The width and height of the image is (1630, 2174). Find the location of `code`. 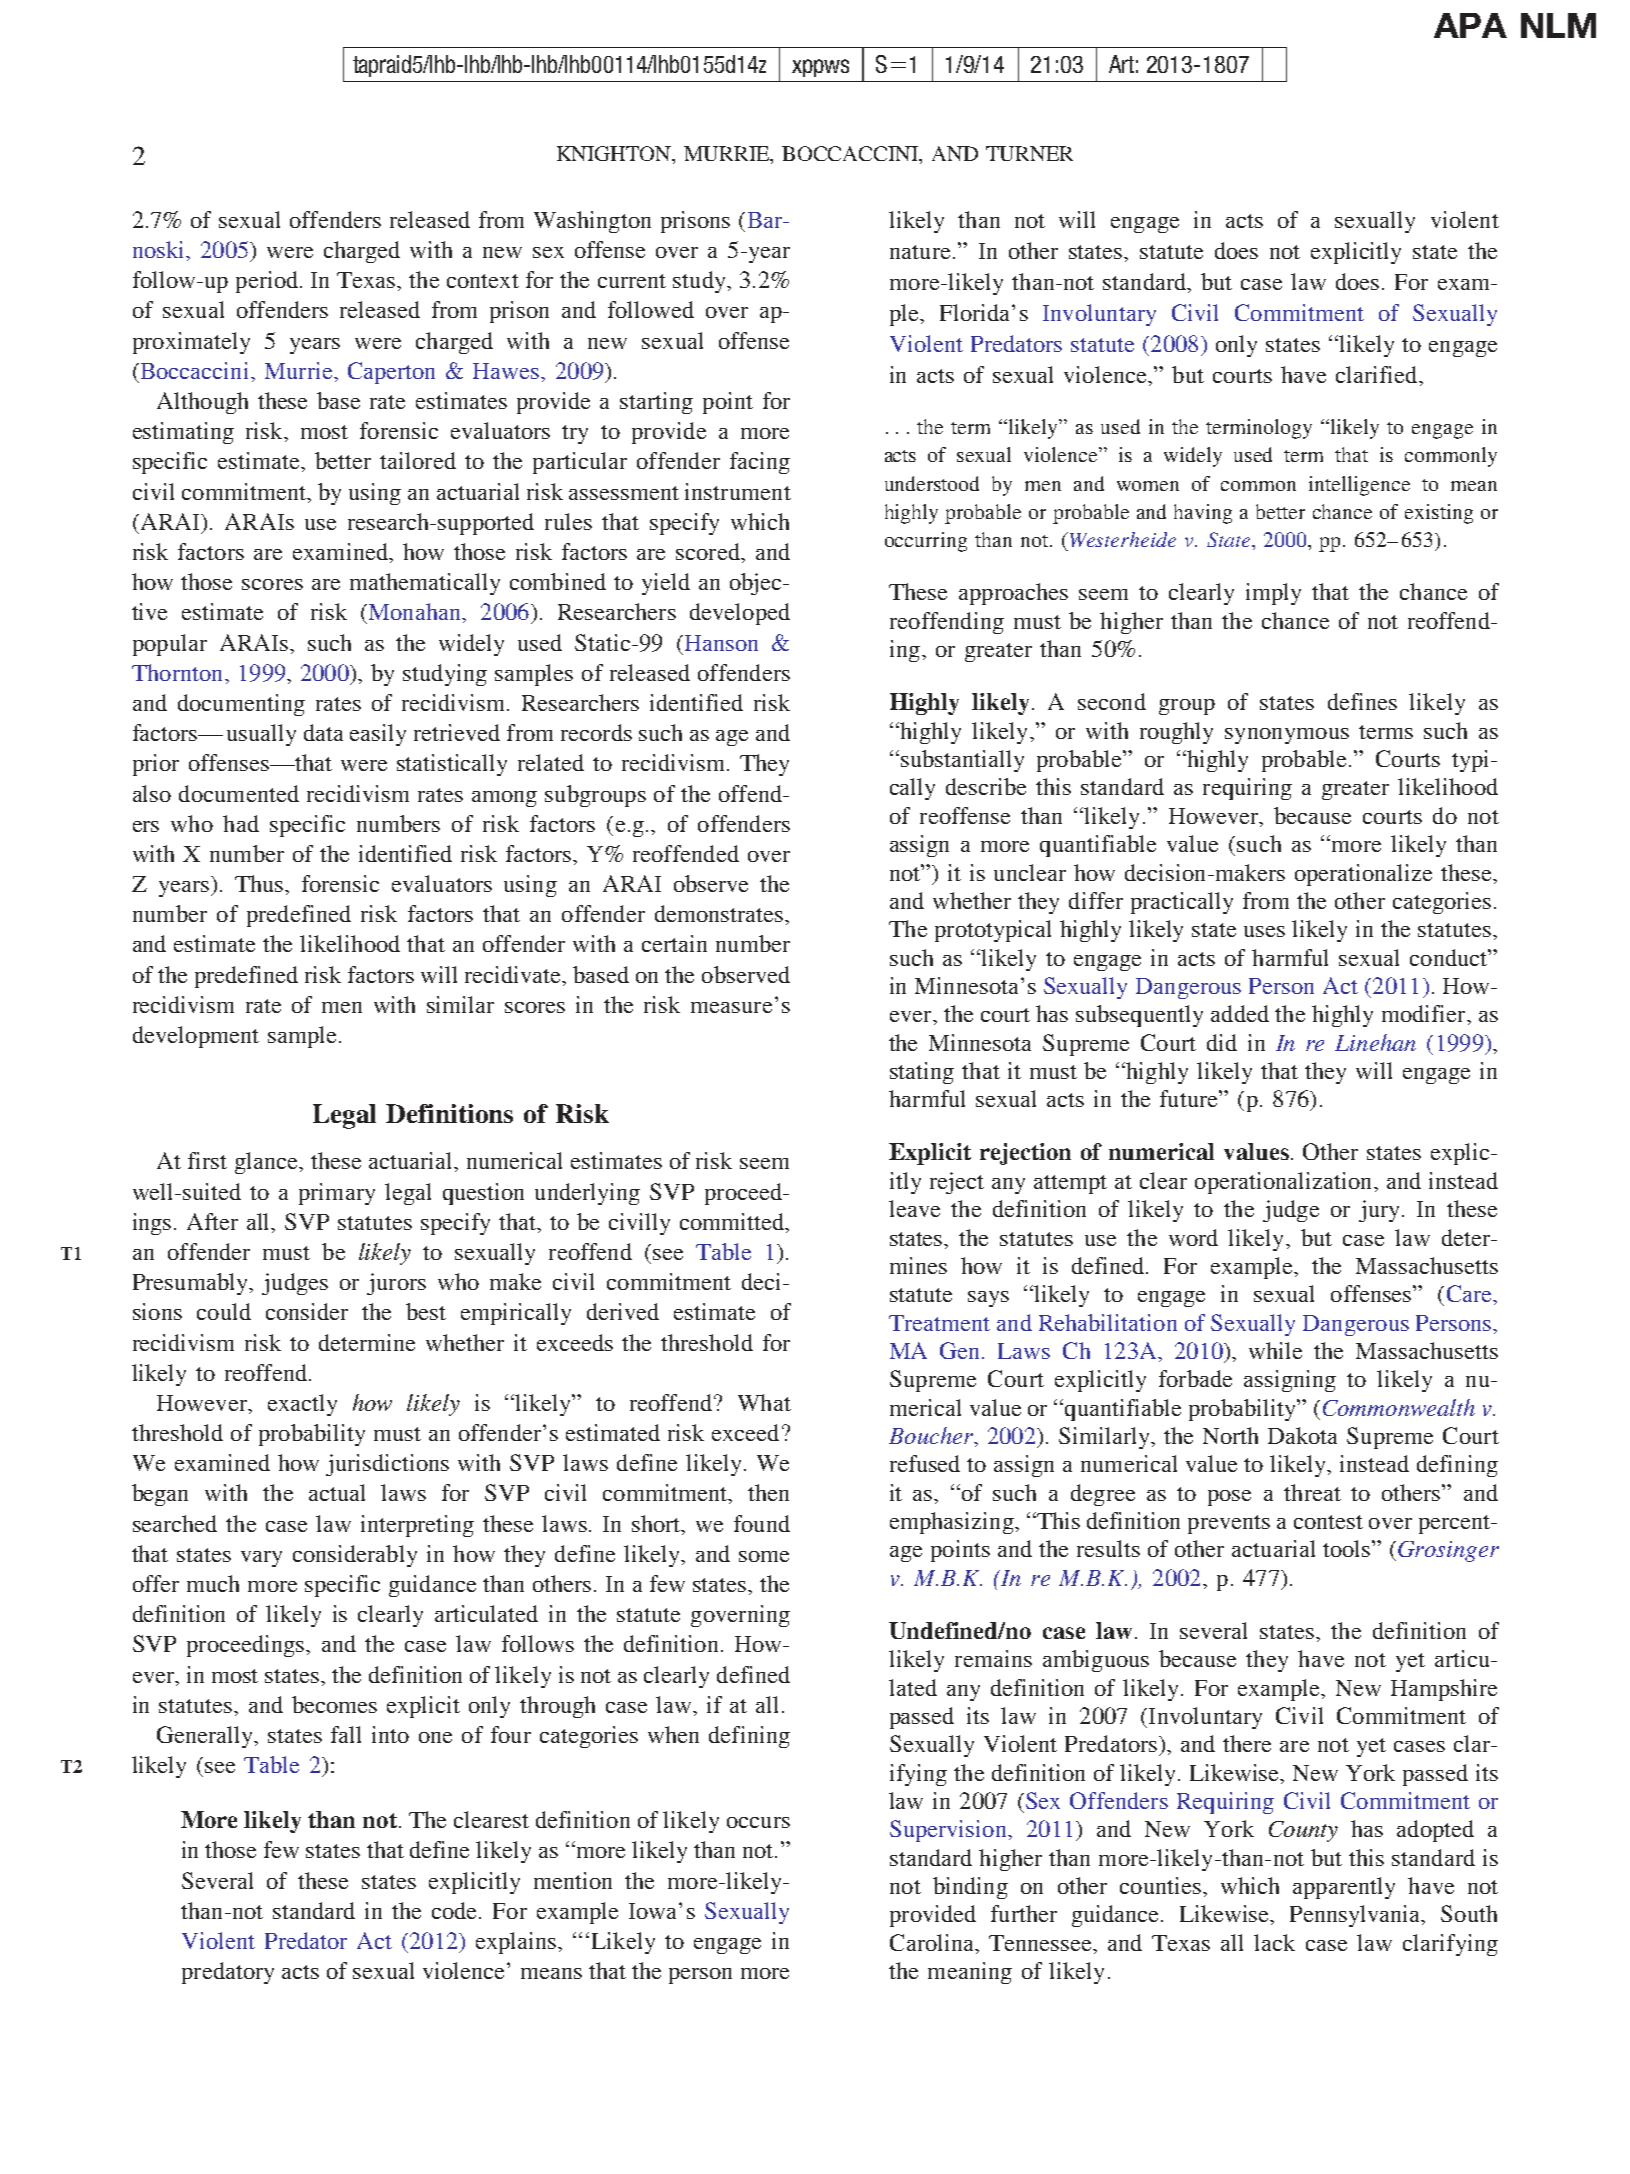

code is located at coordinates (456, 1910).
